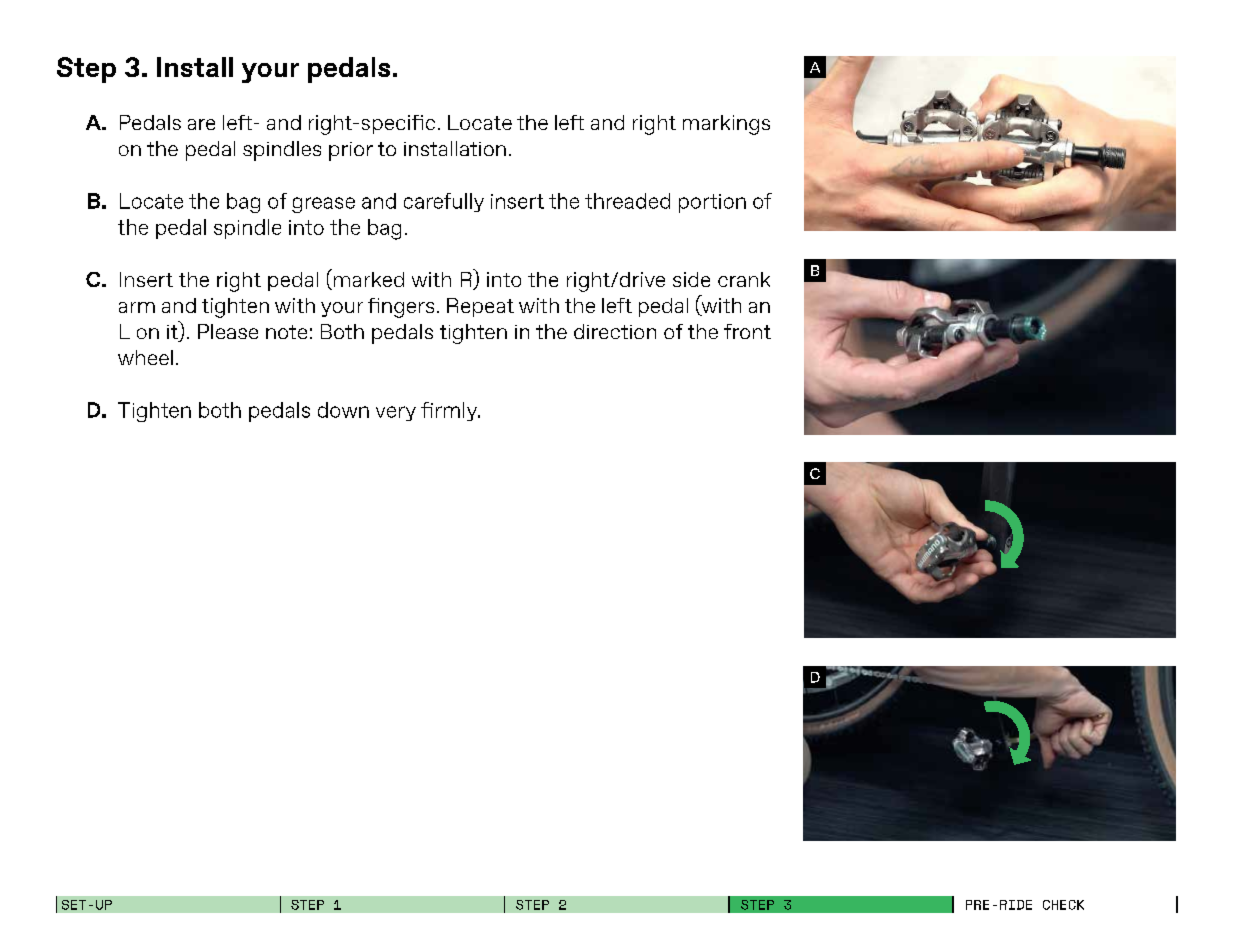 The image size is (1233, 952). I want to click on side, so click(691, 279).
